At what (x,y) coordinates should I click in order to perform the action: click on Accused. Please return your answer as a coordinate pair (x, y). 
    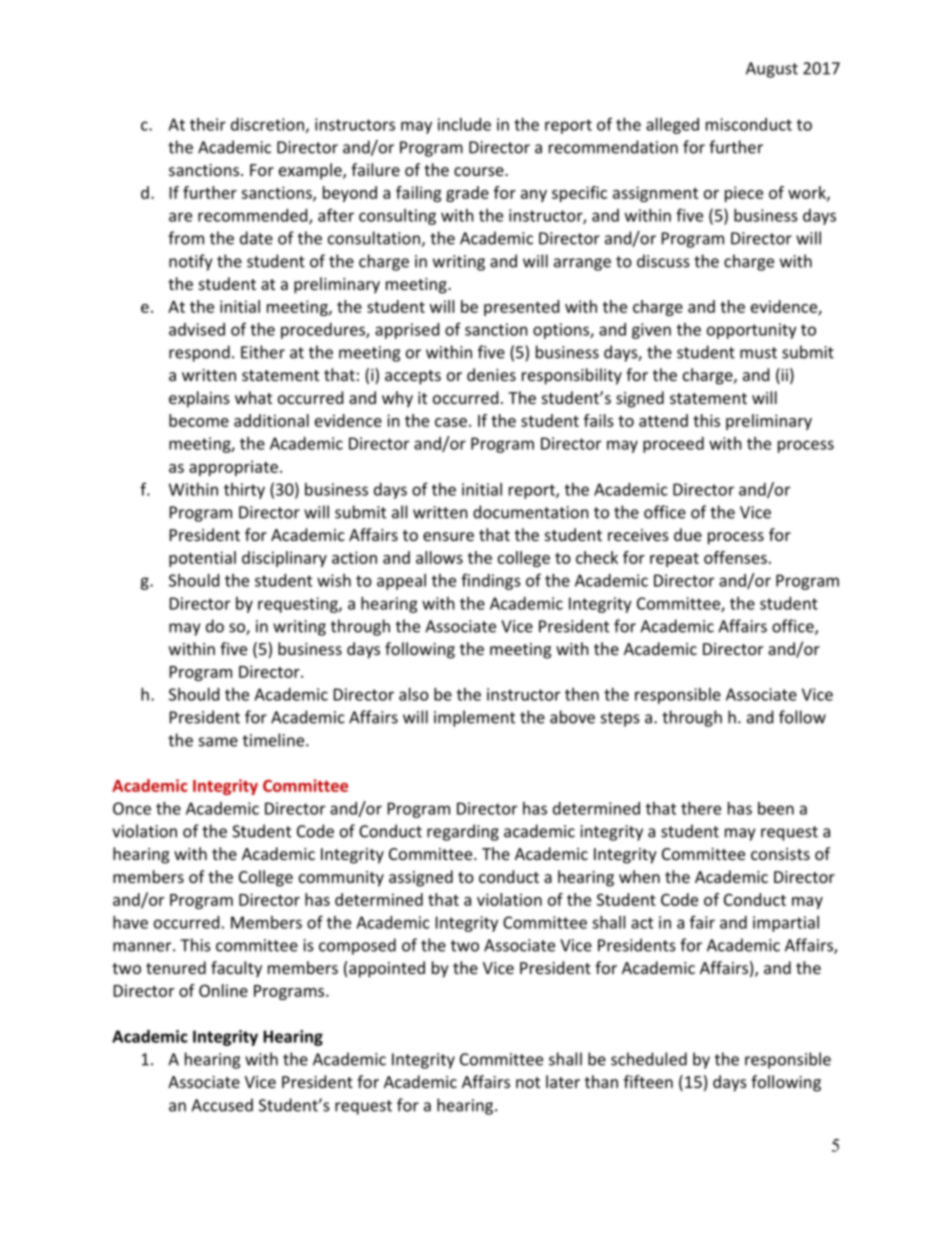
    Looking at the image, I should click on (222, 1105).
